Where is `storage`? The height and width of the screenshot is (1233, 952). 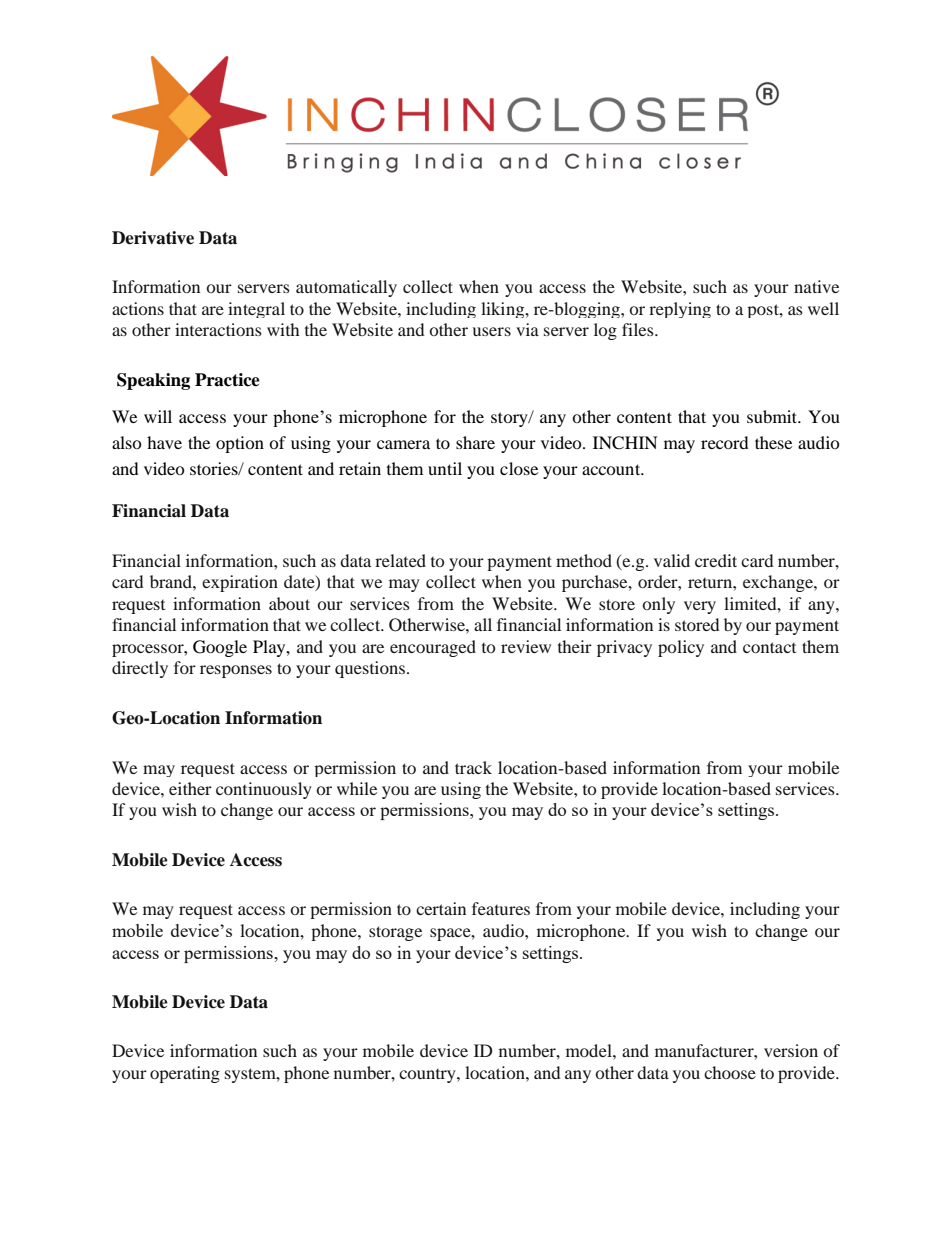 storage is located at coordinates (395, 933).
